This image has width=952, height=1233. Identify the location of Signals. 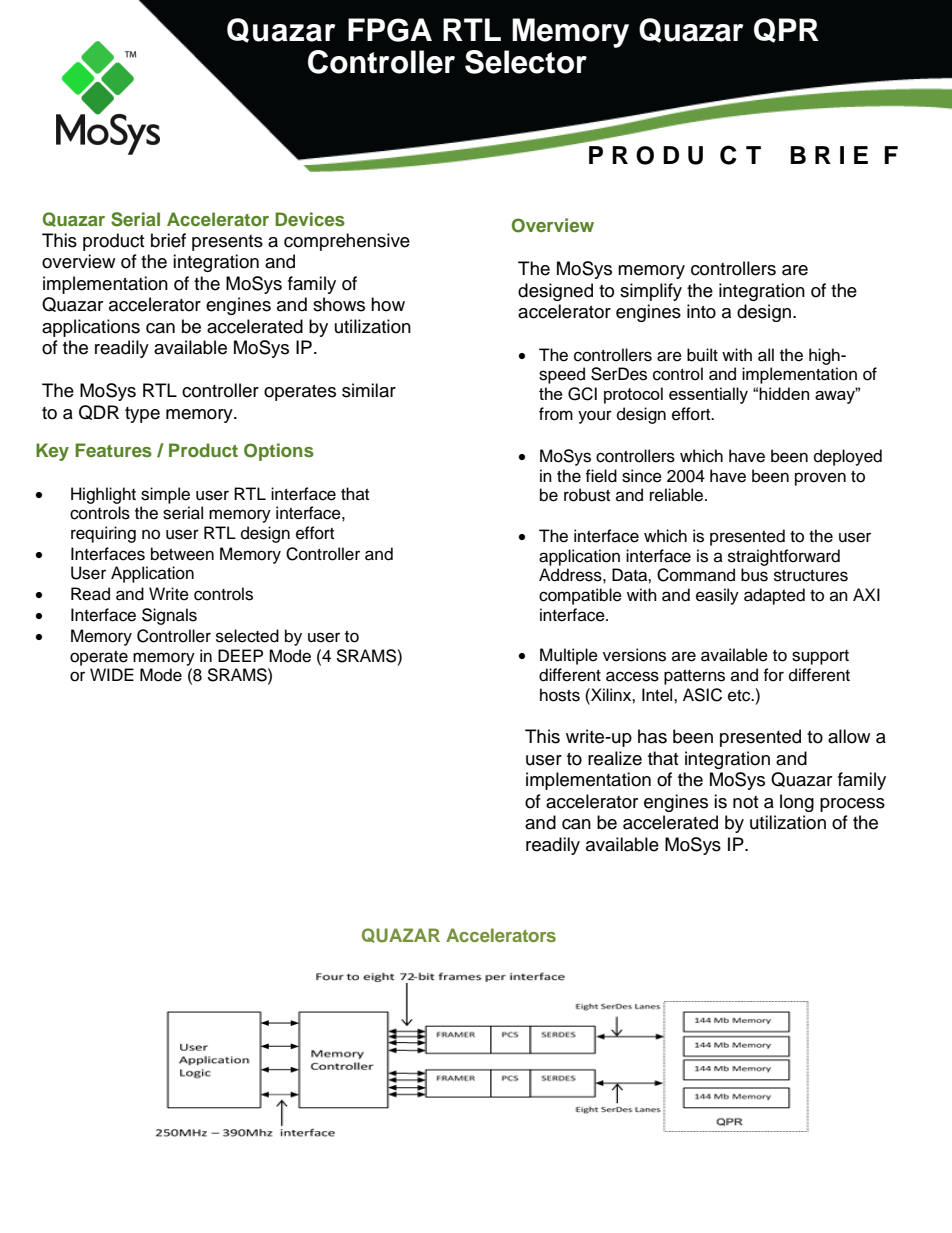
(169, 616).
